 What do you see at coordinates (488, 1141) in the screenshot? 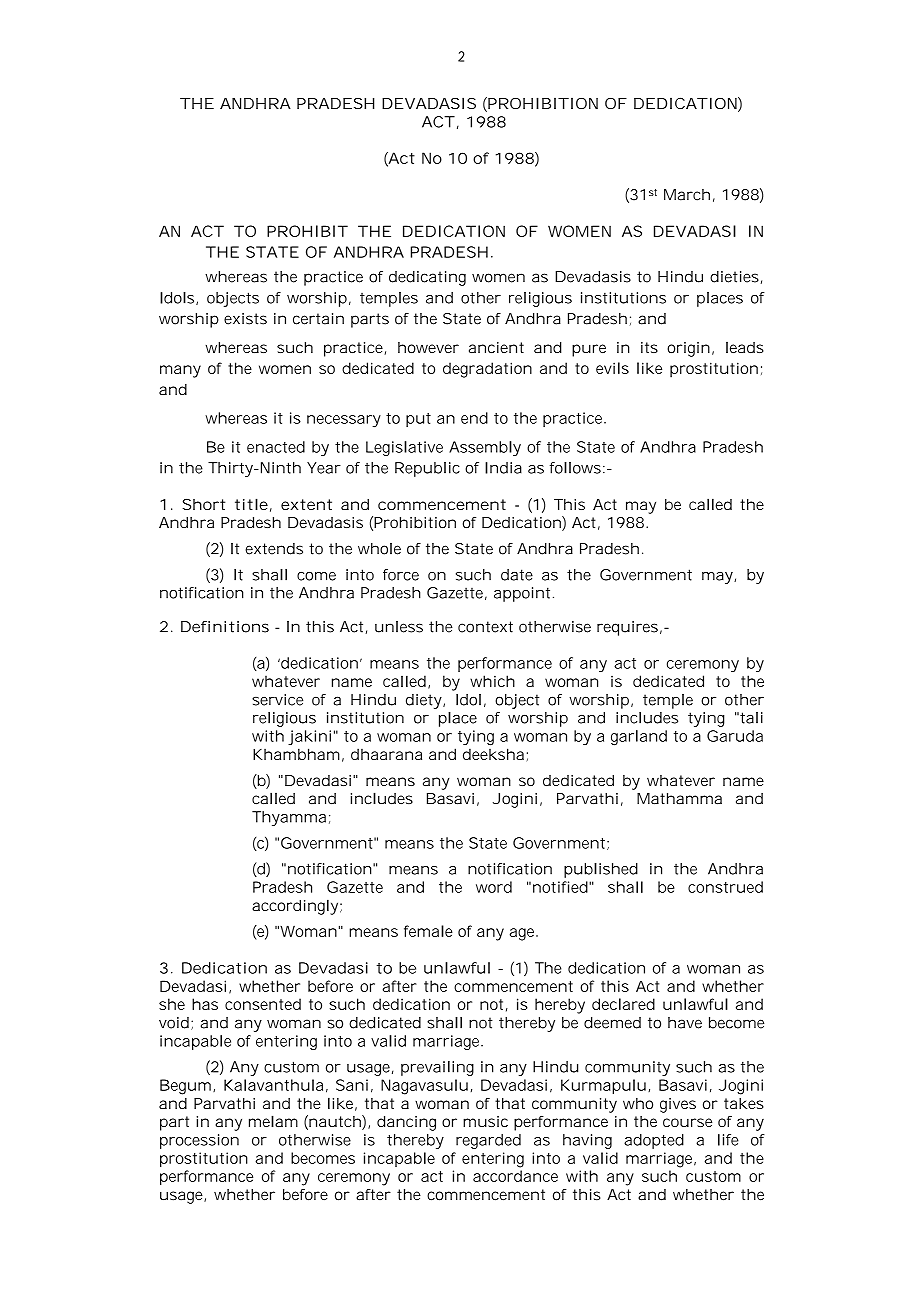
I see `regarded` at bounding box center [488, 1141].
